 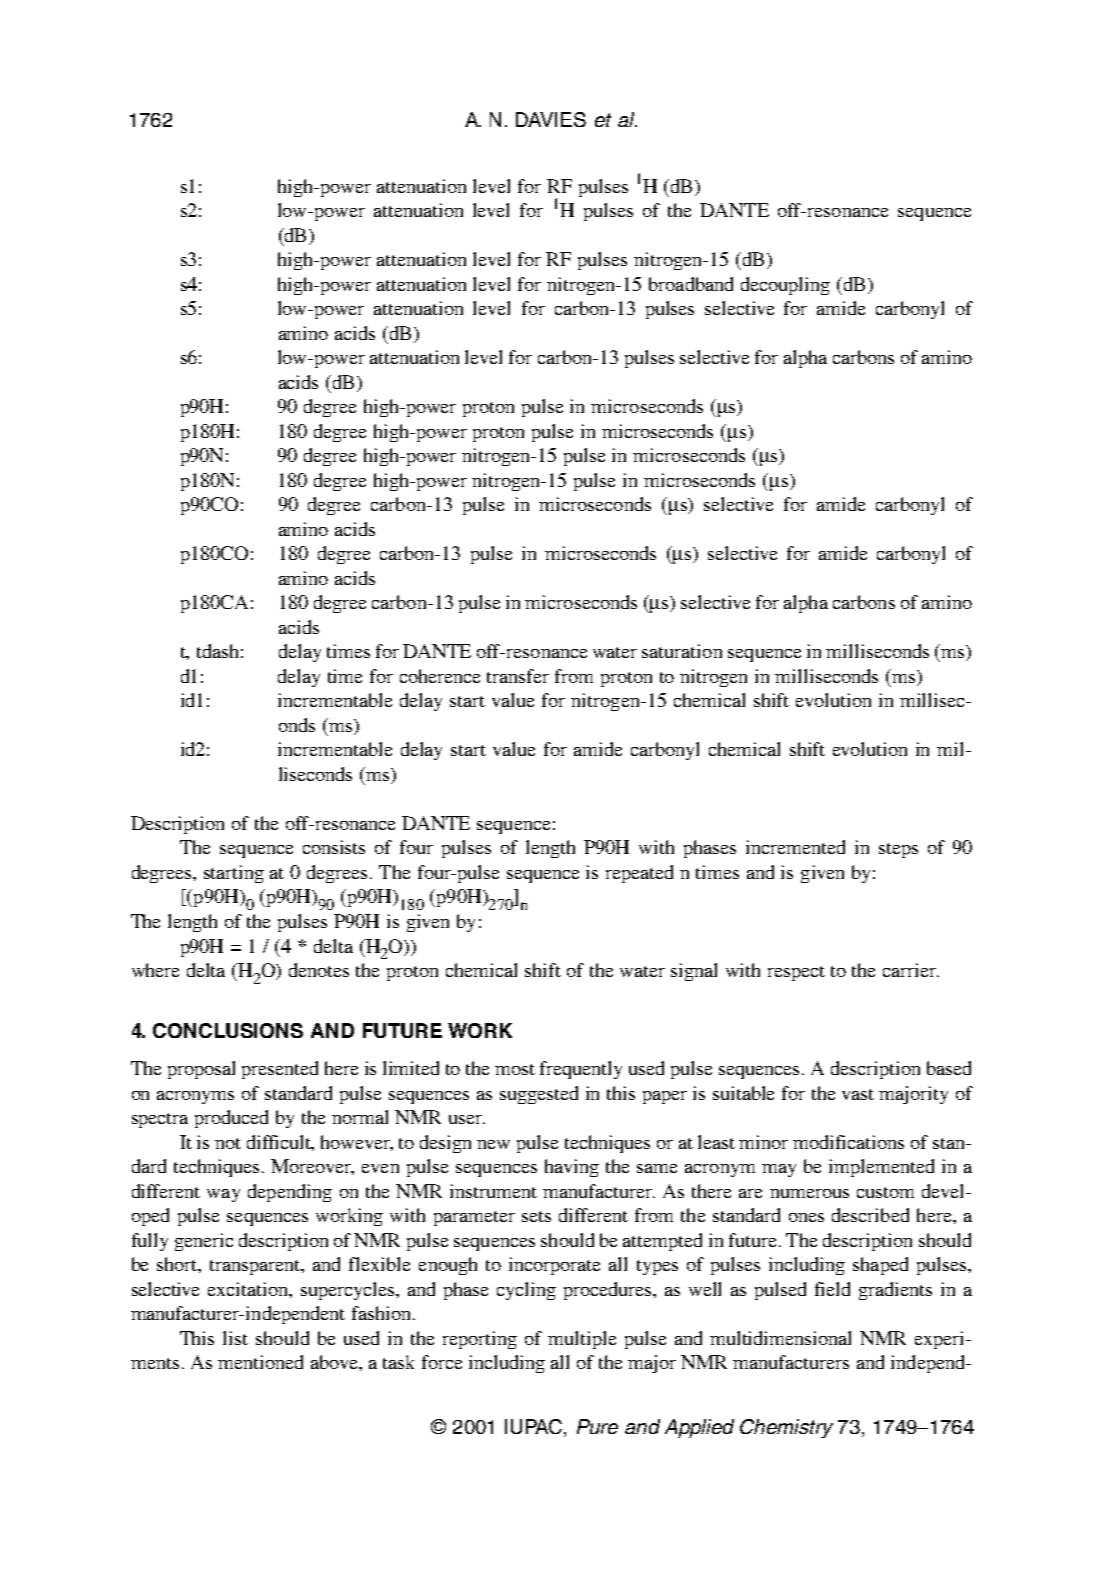 I want to click on consists, so click(x=334, y=847).
